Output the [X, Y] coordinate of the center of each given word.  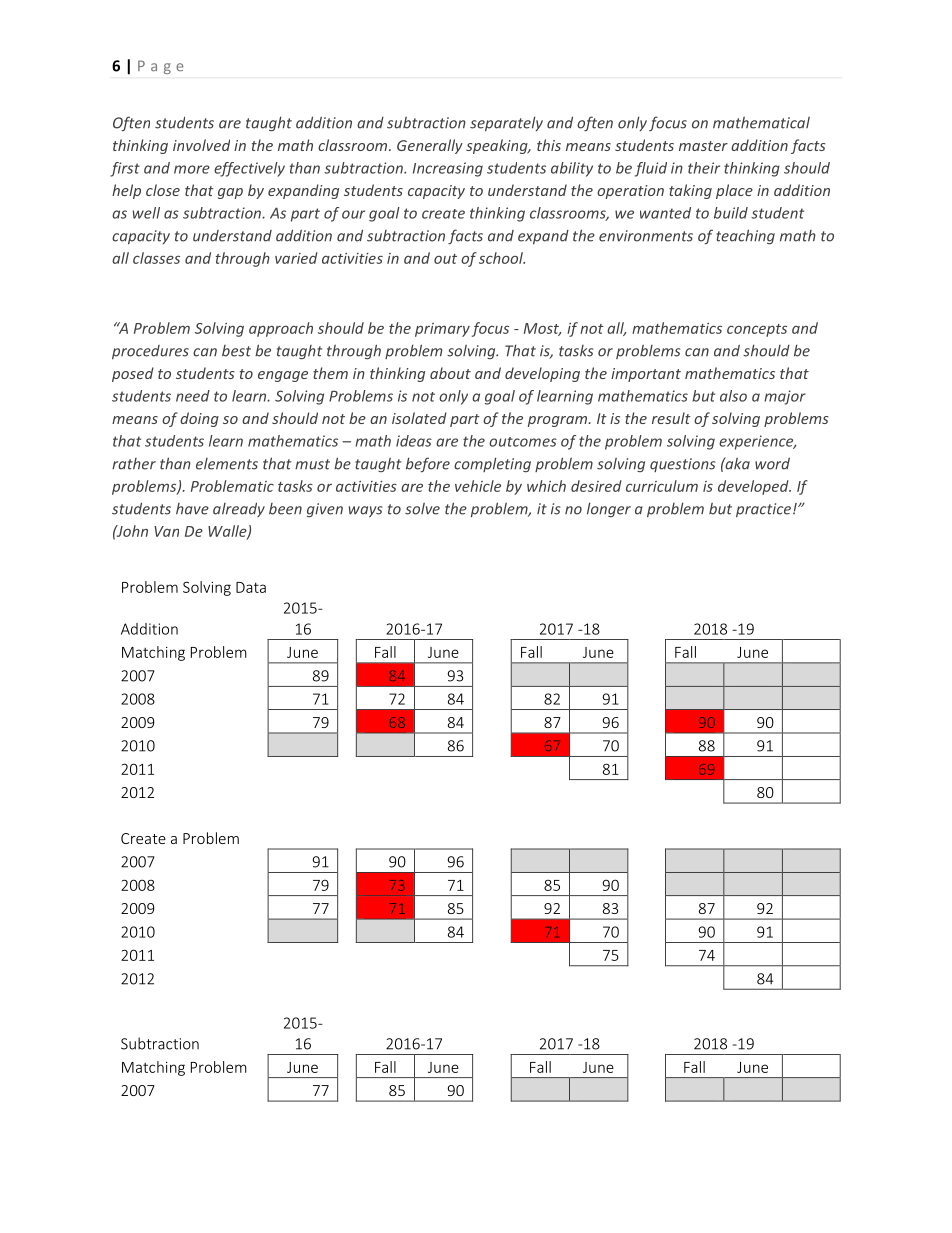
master [703, 146]
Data [251, 587]
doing [199, 419]
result [671, 418]
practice [763, 510]
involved [201, 145]
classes [156, 258]
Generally [430, 146]
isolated [419, 418]
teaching [745, 237]
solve [422, 509]
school [502, 258]
